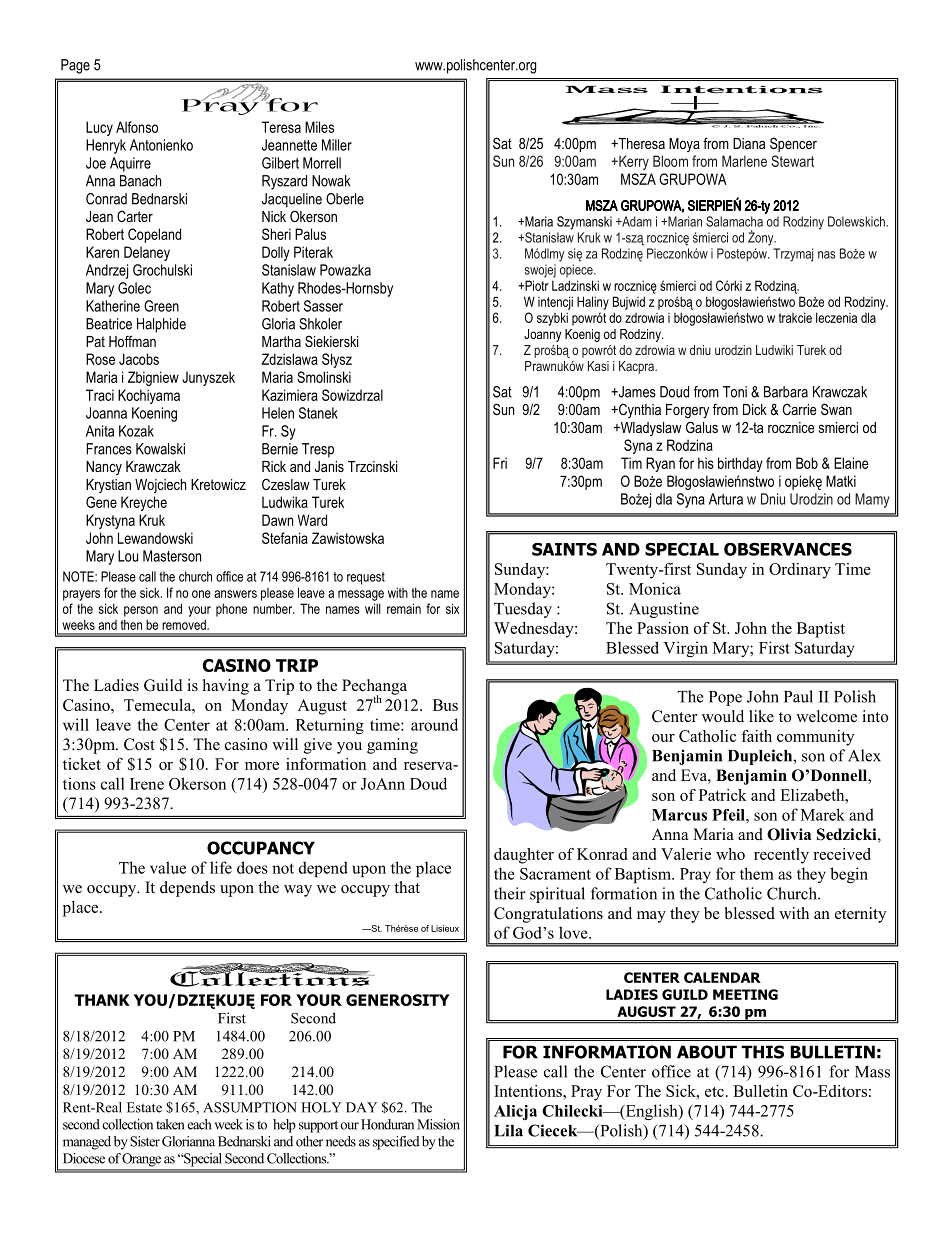 This document has height=1233, width=952. I want to click on taken, so click(170, 1124).
